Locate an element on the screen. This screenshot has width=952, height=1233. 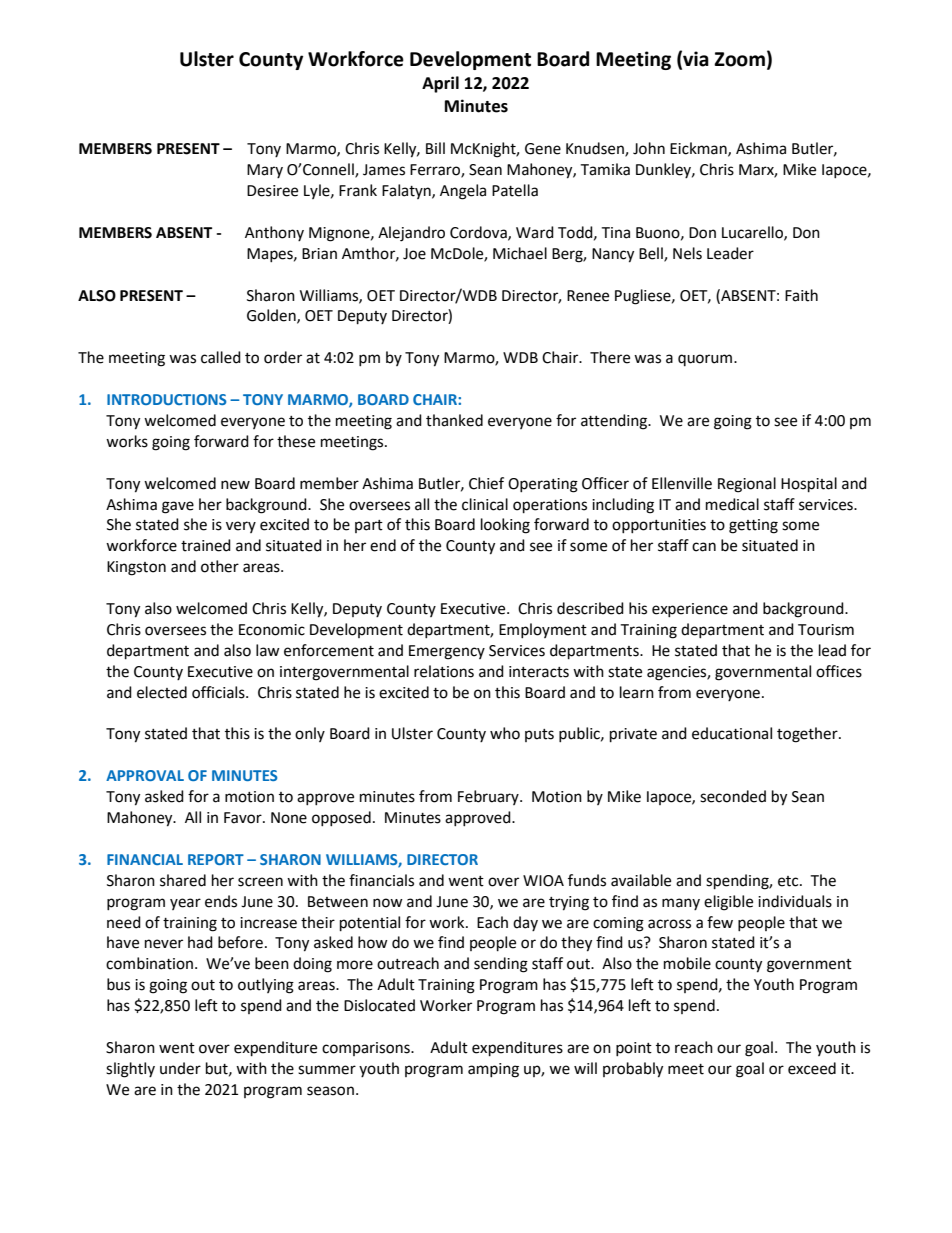
looking is located at coordinates (505, 526).
